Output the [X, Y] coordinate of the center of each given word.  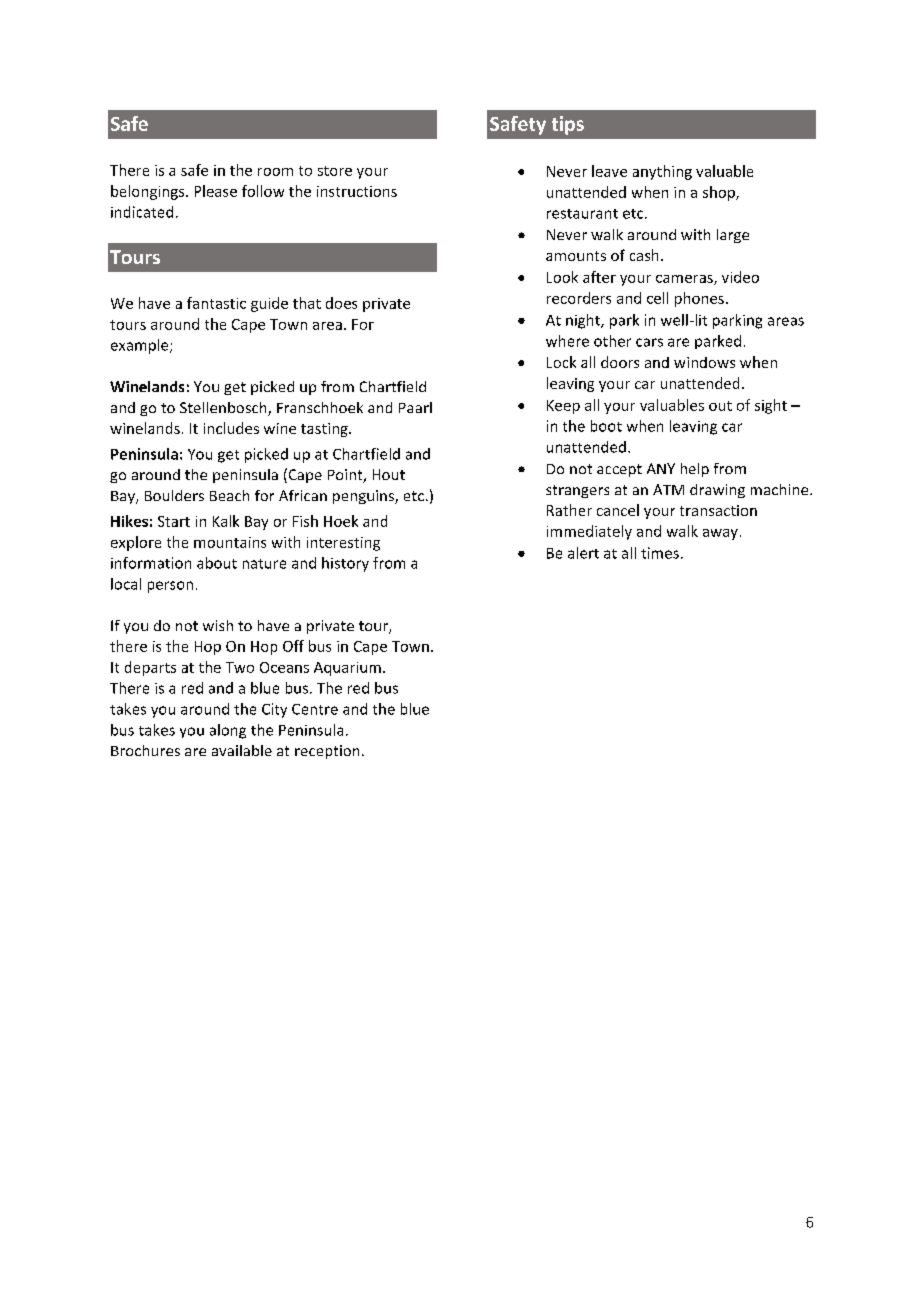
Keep [563, 407]
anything [662, 172]
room [275, 172]
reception [327, 752]
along [228, 731]
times [660, 553]
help [695, 470]
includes [231, 428]
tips [568, 125]
